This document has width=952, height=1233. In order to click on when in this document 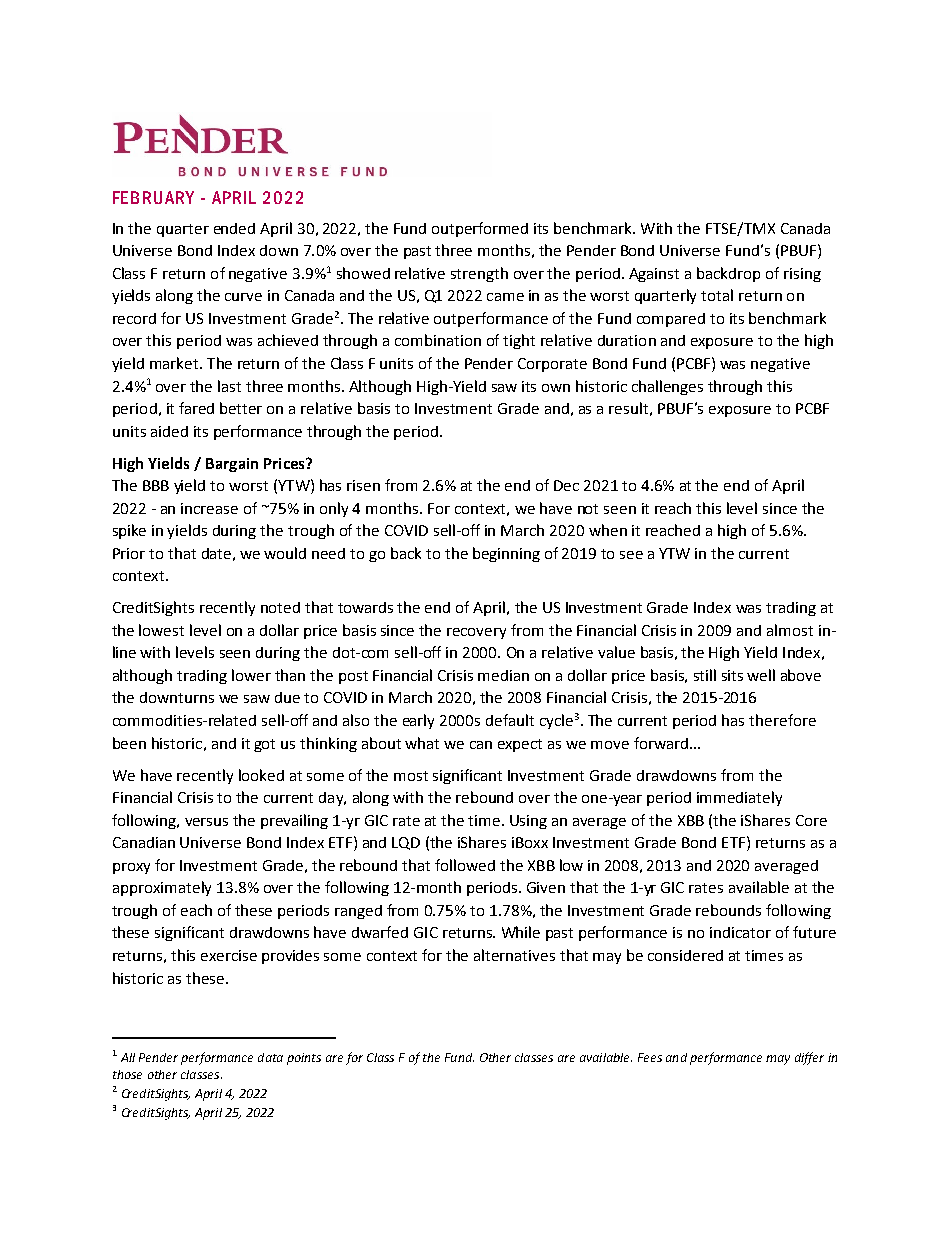, I will do `click(608, 530)`.
